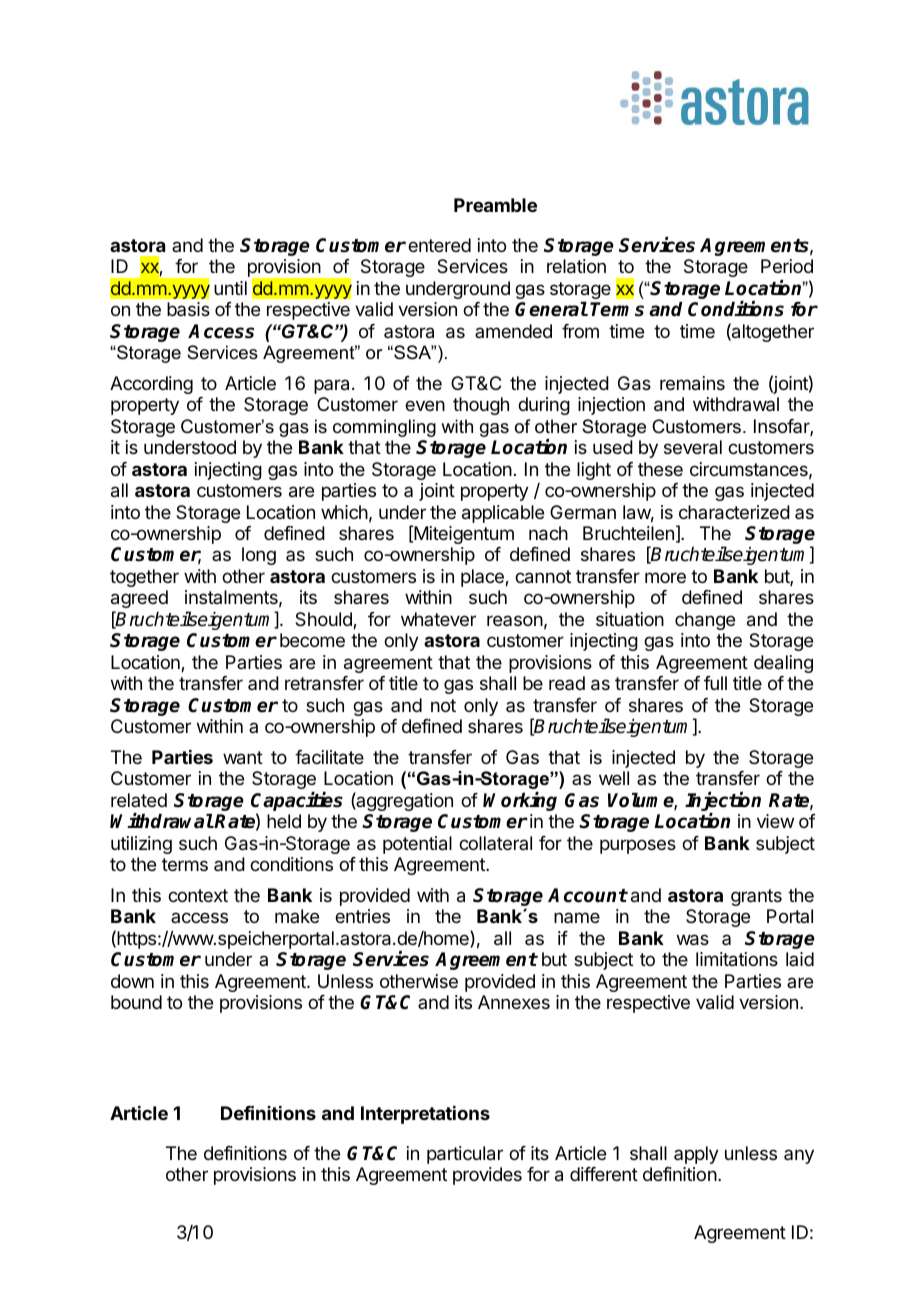  Describe the element at coordinates (465, 1155) in the document. I see `particular` at that location.
